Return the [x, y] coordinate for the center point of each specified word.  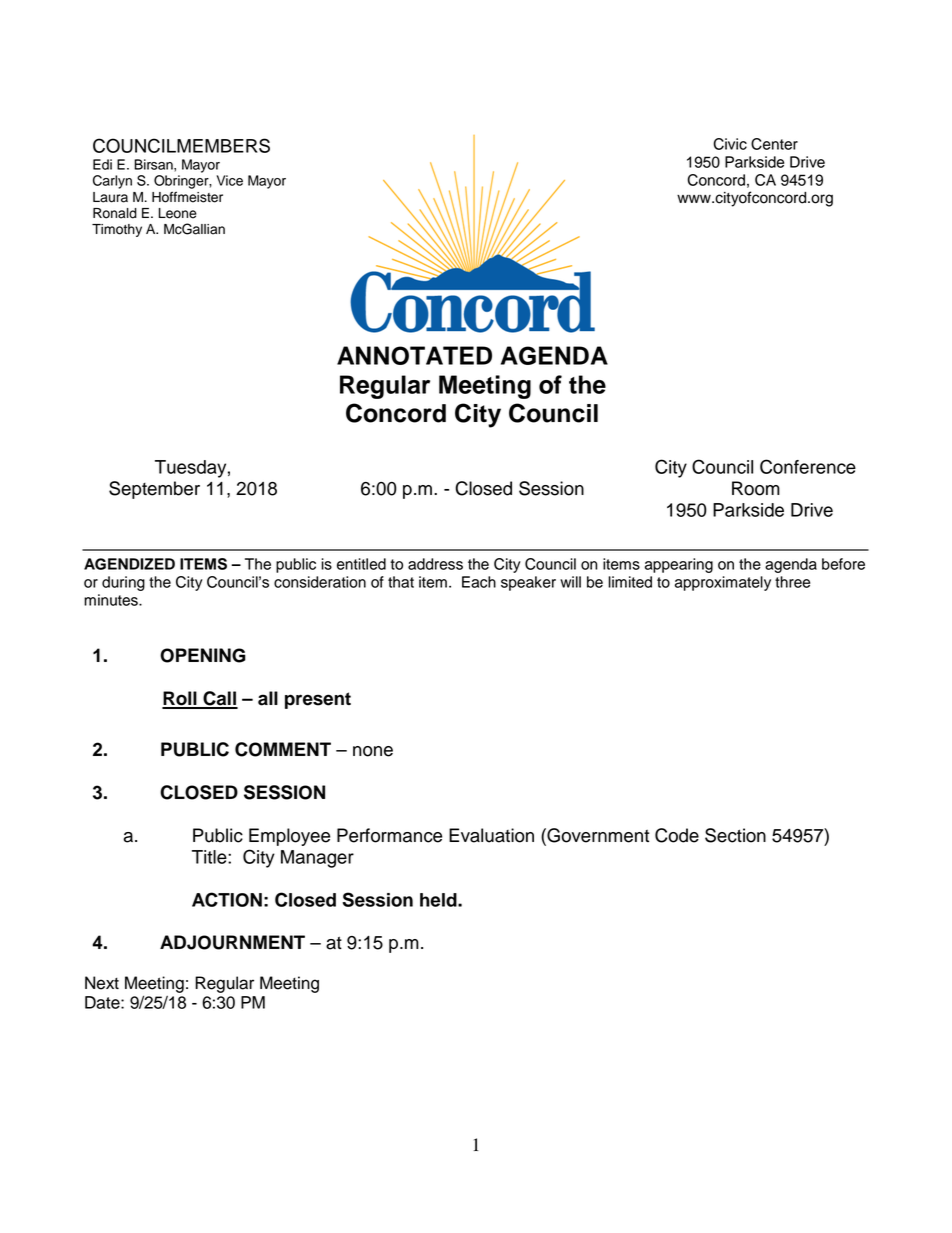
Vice [230, 180]
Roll [180, 699]
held [439, 900]
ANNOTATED [414, 355]
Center [774, 144]
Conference [808, 466]
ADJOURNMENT [232, 942]
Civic [730, 144]
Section [735, 835]
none [373, 751]
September [154, 490]
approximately [723, 583]
